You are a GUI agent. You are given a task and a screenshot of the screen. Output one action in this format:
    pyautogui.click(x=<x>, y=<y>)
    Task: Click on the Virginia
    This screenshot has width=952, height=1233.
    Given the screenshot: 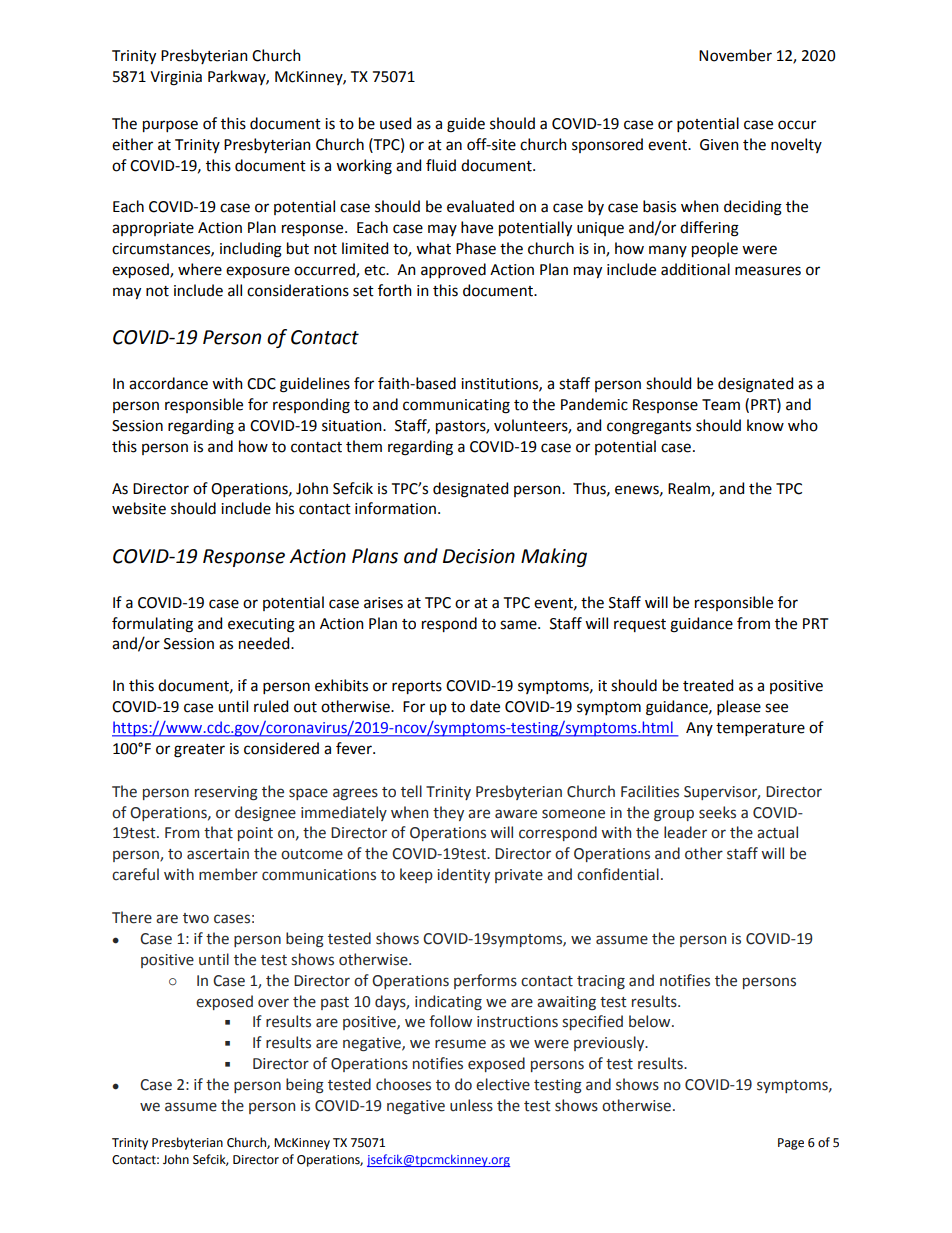 What is the action you would take?
    pyautogui.click(x=176, y=78)
